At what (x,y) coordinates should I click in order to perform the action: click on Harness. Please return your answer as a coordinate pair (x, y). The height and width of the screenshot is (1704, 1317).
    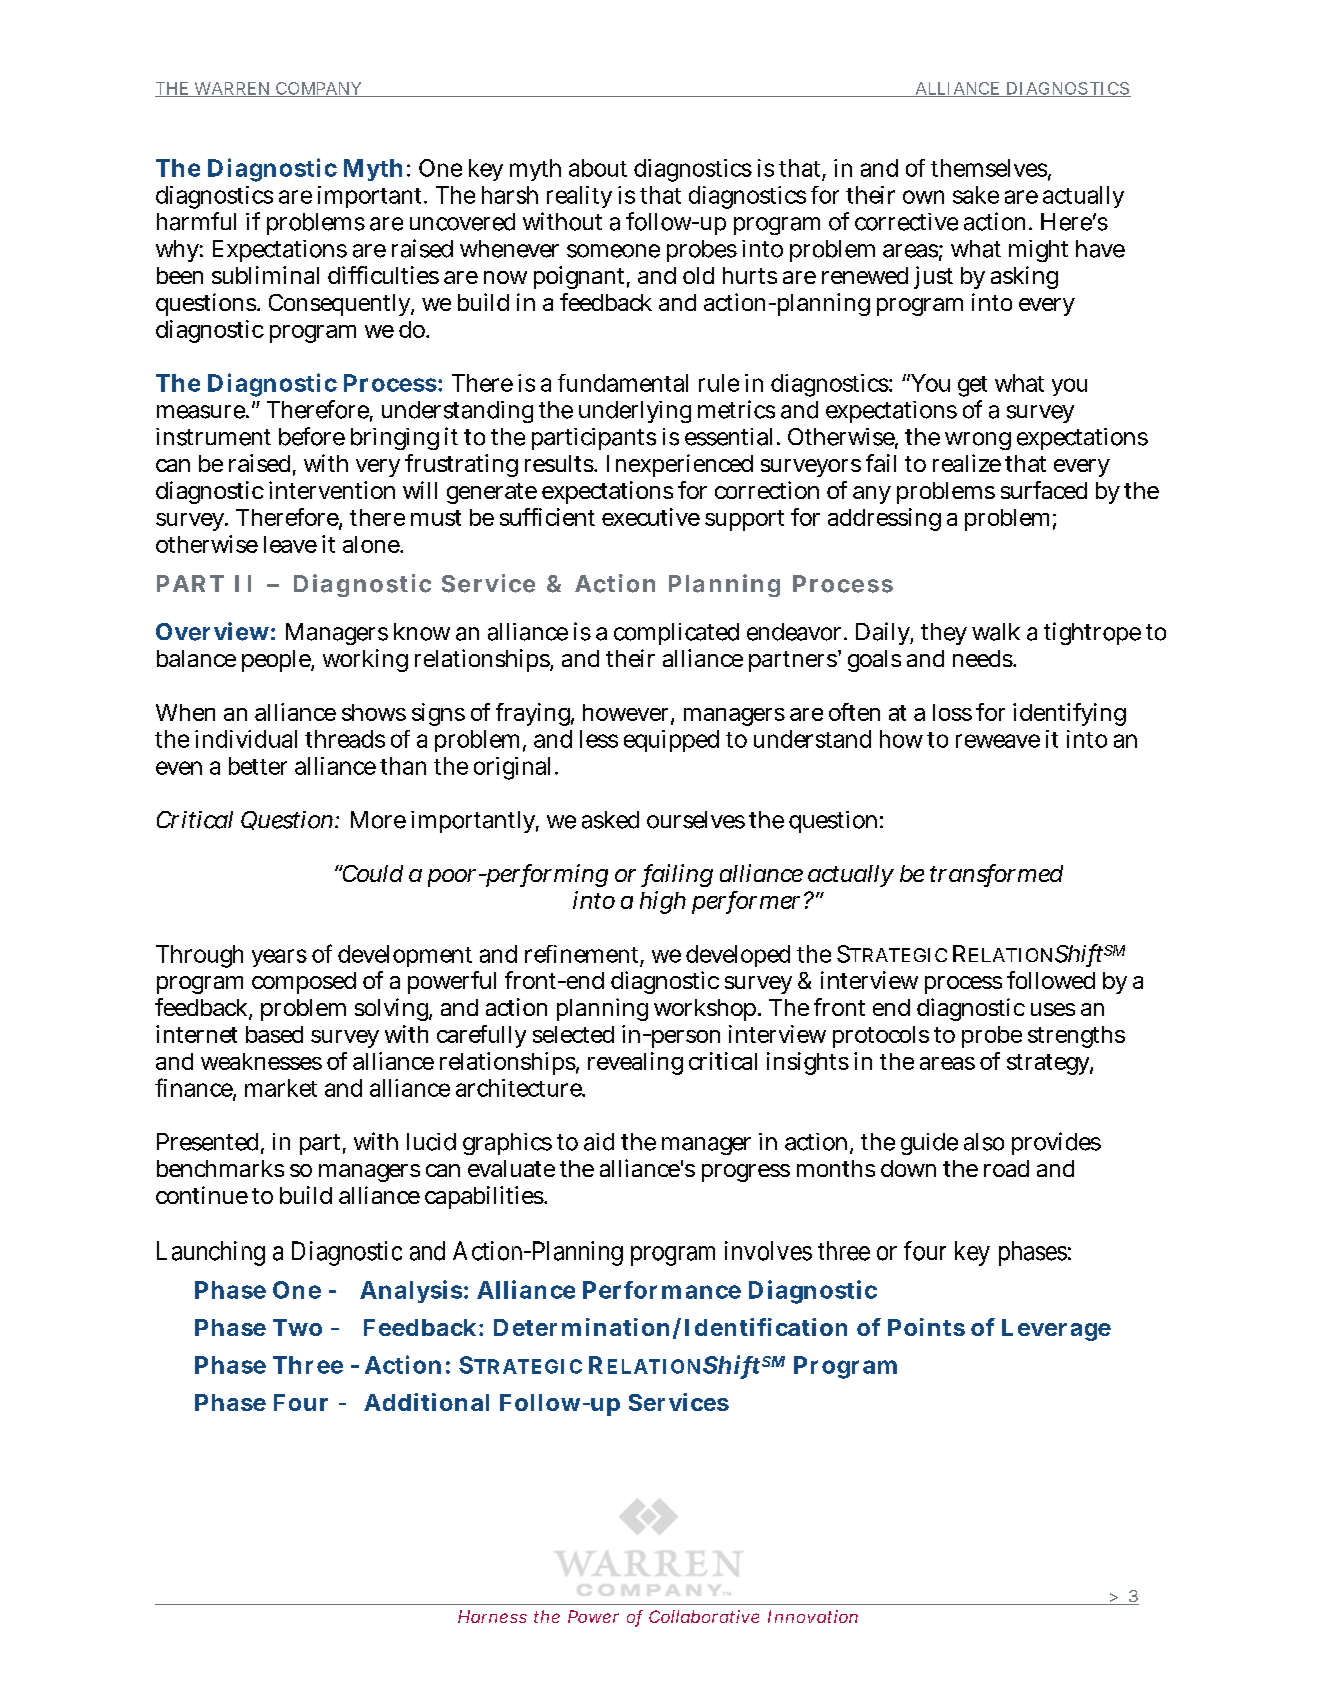
    Looking at the image, I should click on (492, 1616).
